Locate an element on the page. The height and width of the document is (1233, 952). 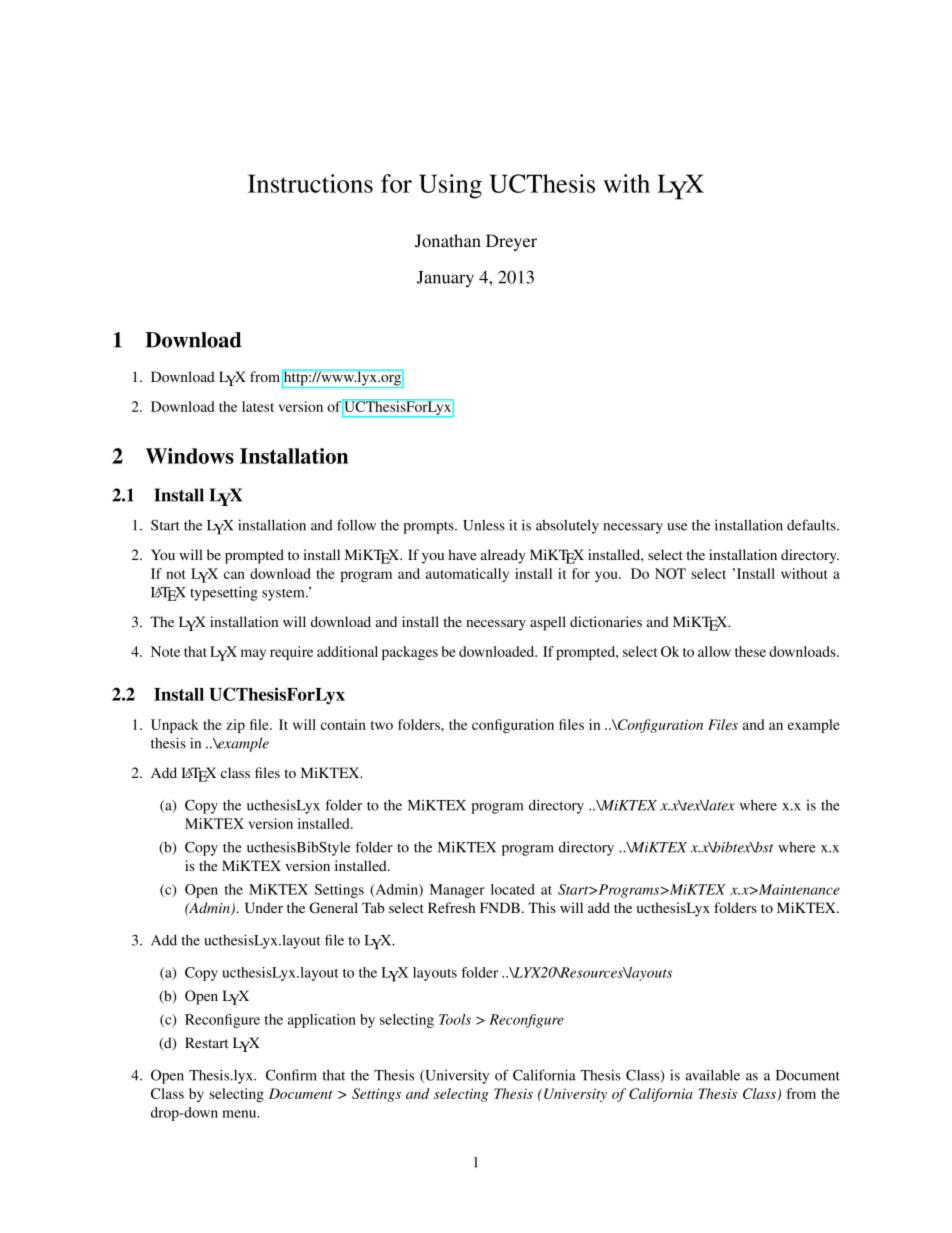
Dreyer is located at coordinates (511, 242).
